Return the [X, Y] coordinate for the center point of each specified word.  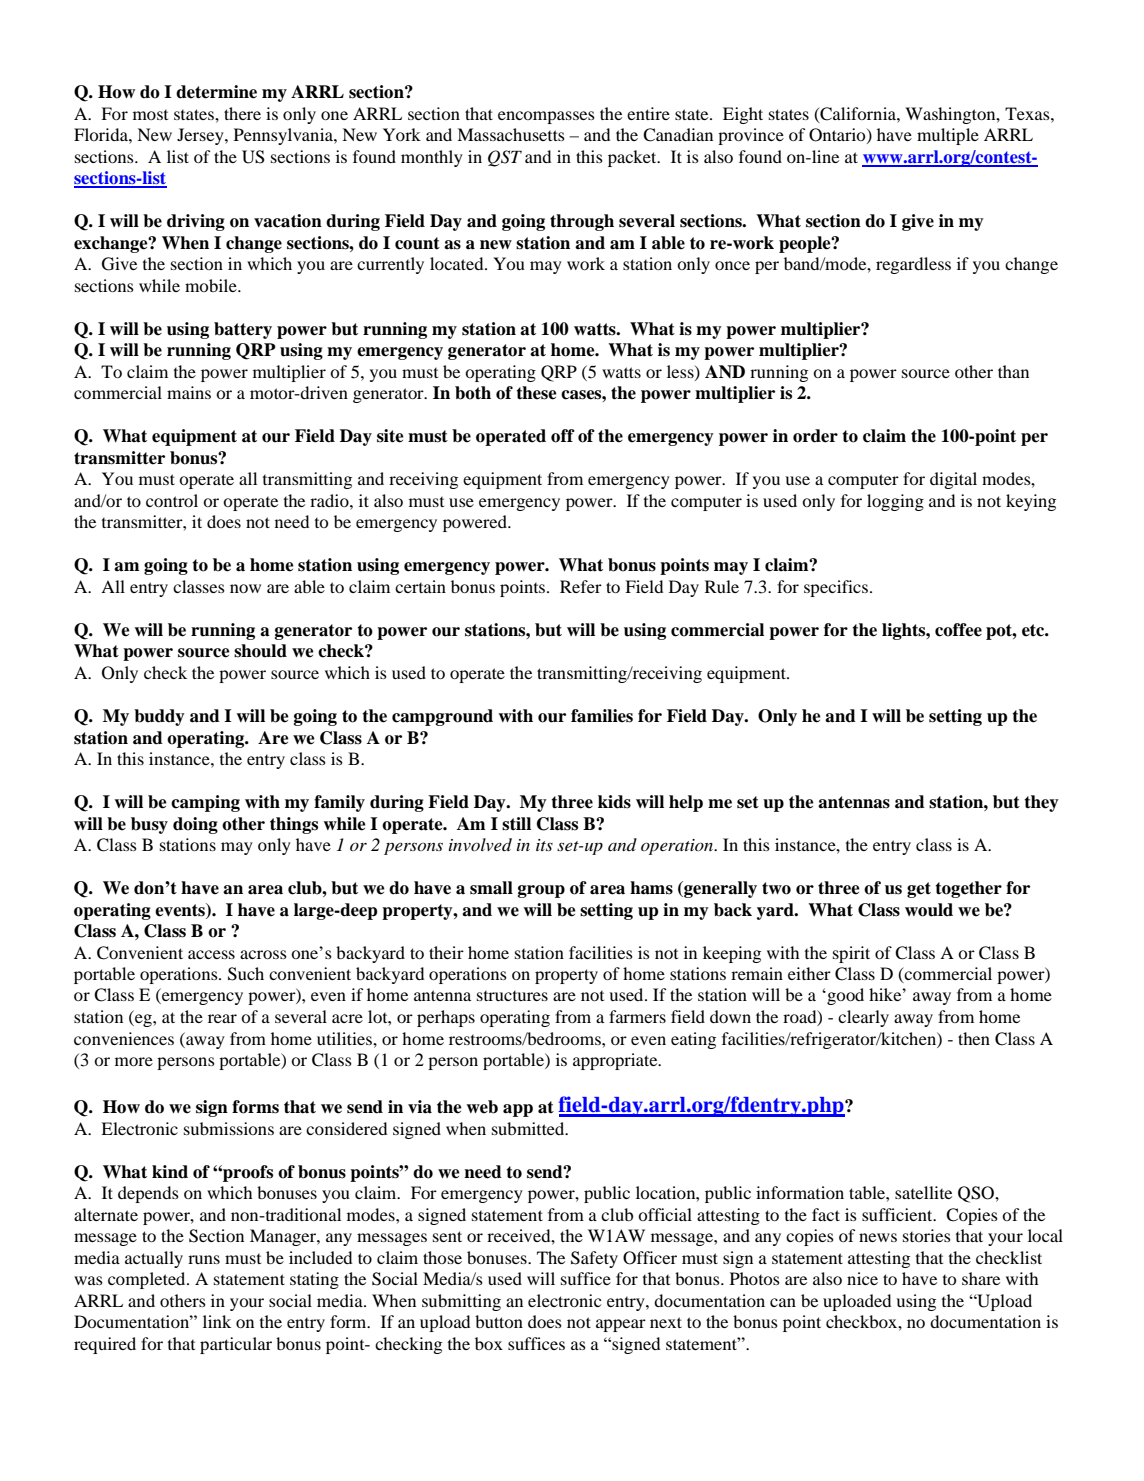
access [211, 954]
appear [621, 1325]
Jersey [201, 136]
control [172, 500]
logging [895, 502]
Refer [581, 586]
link [217, 1321]
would [929, 910]
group [541, 891]
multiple [948, 136]
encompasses [546, 117]
